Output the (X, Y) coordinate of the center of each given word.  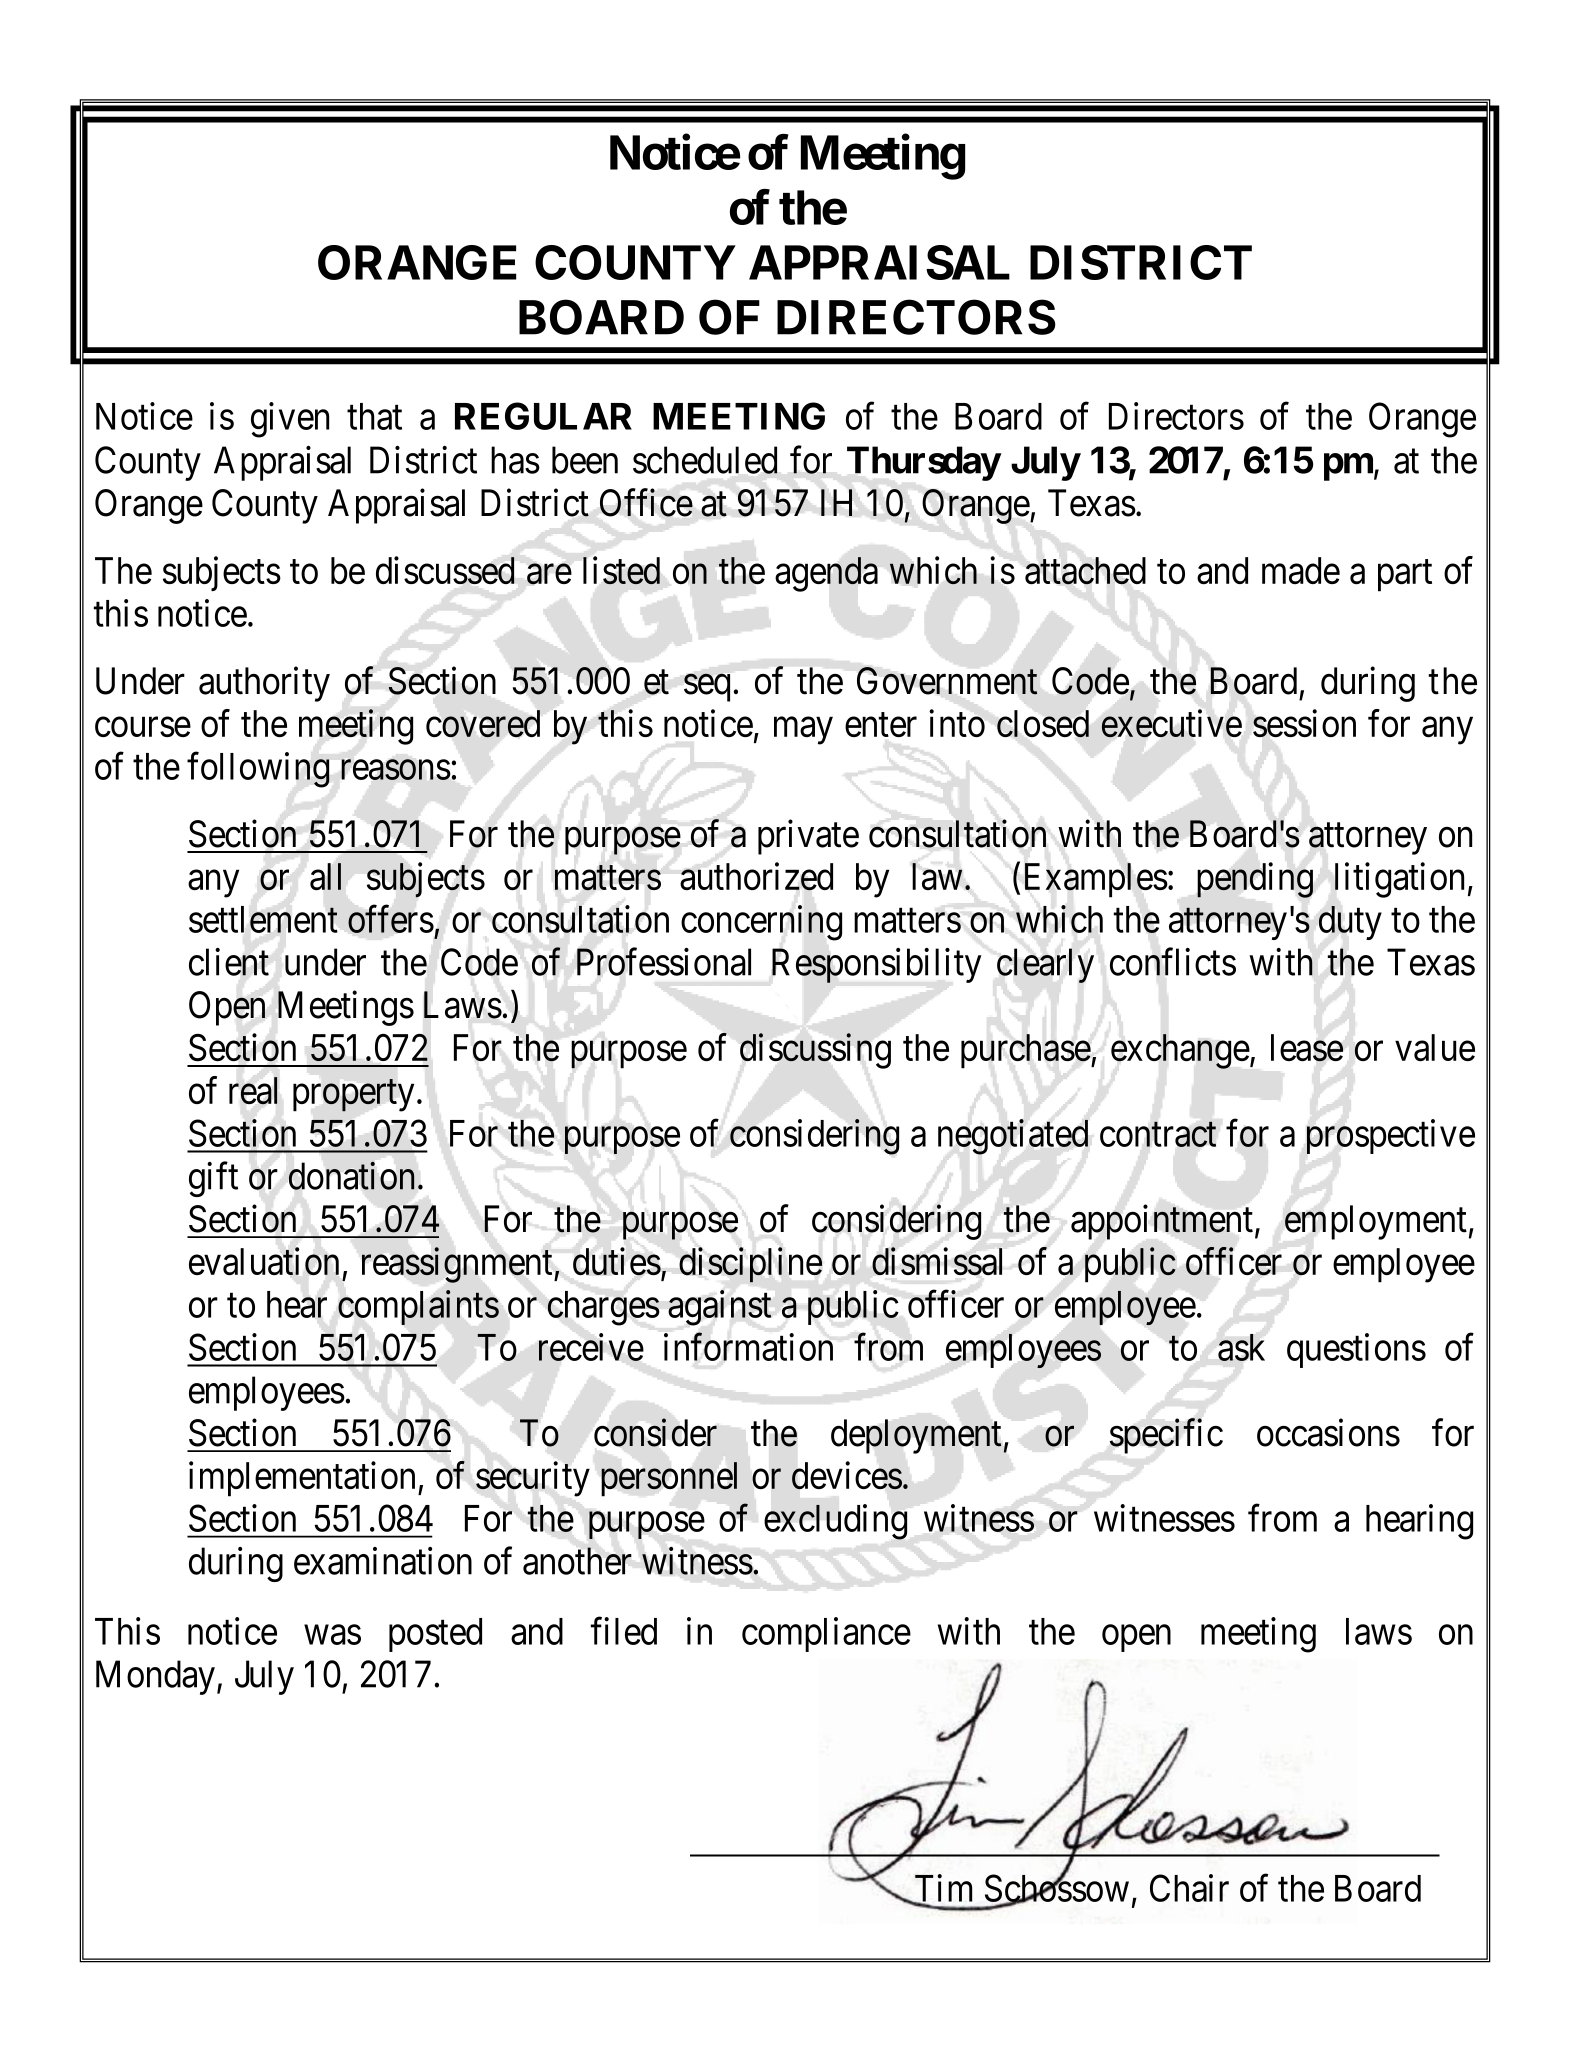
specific (1166, 1436)
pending (1255, 880)
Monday (155, 1677)
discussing (815, 1051)
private (808, 837)
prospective (1391, 1136)
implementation (302, 1479)
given (290, 420)
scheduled (705, 460)
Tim (942, 1889)
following (258, 770)
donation (351, 1176)
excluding (835, 1522)
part (1405, 576)
